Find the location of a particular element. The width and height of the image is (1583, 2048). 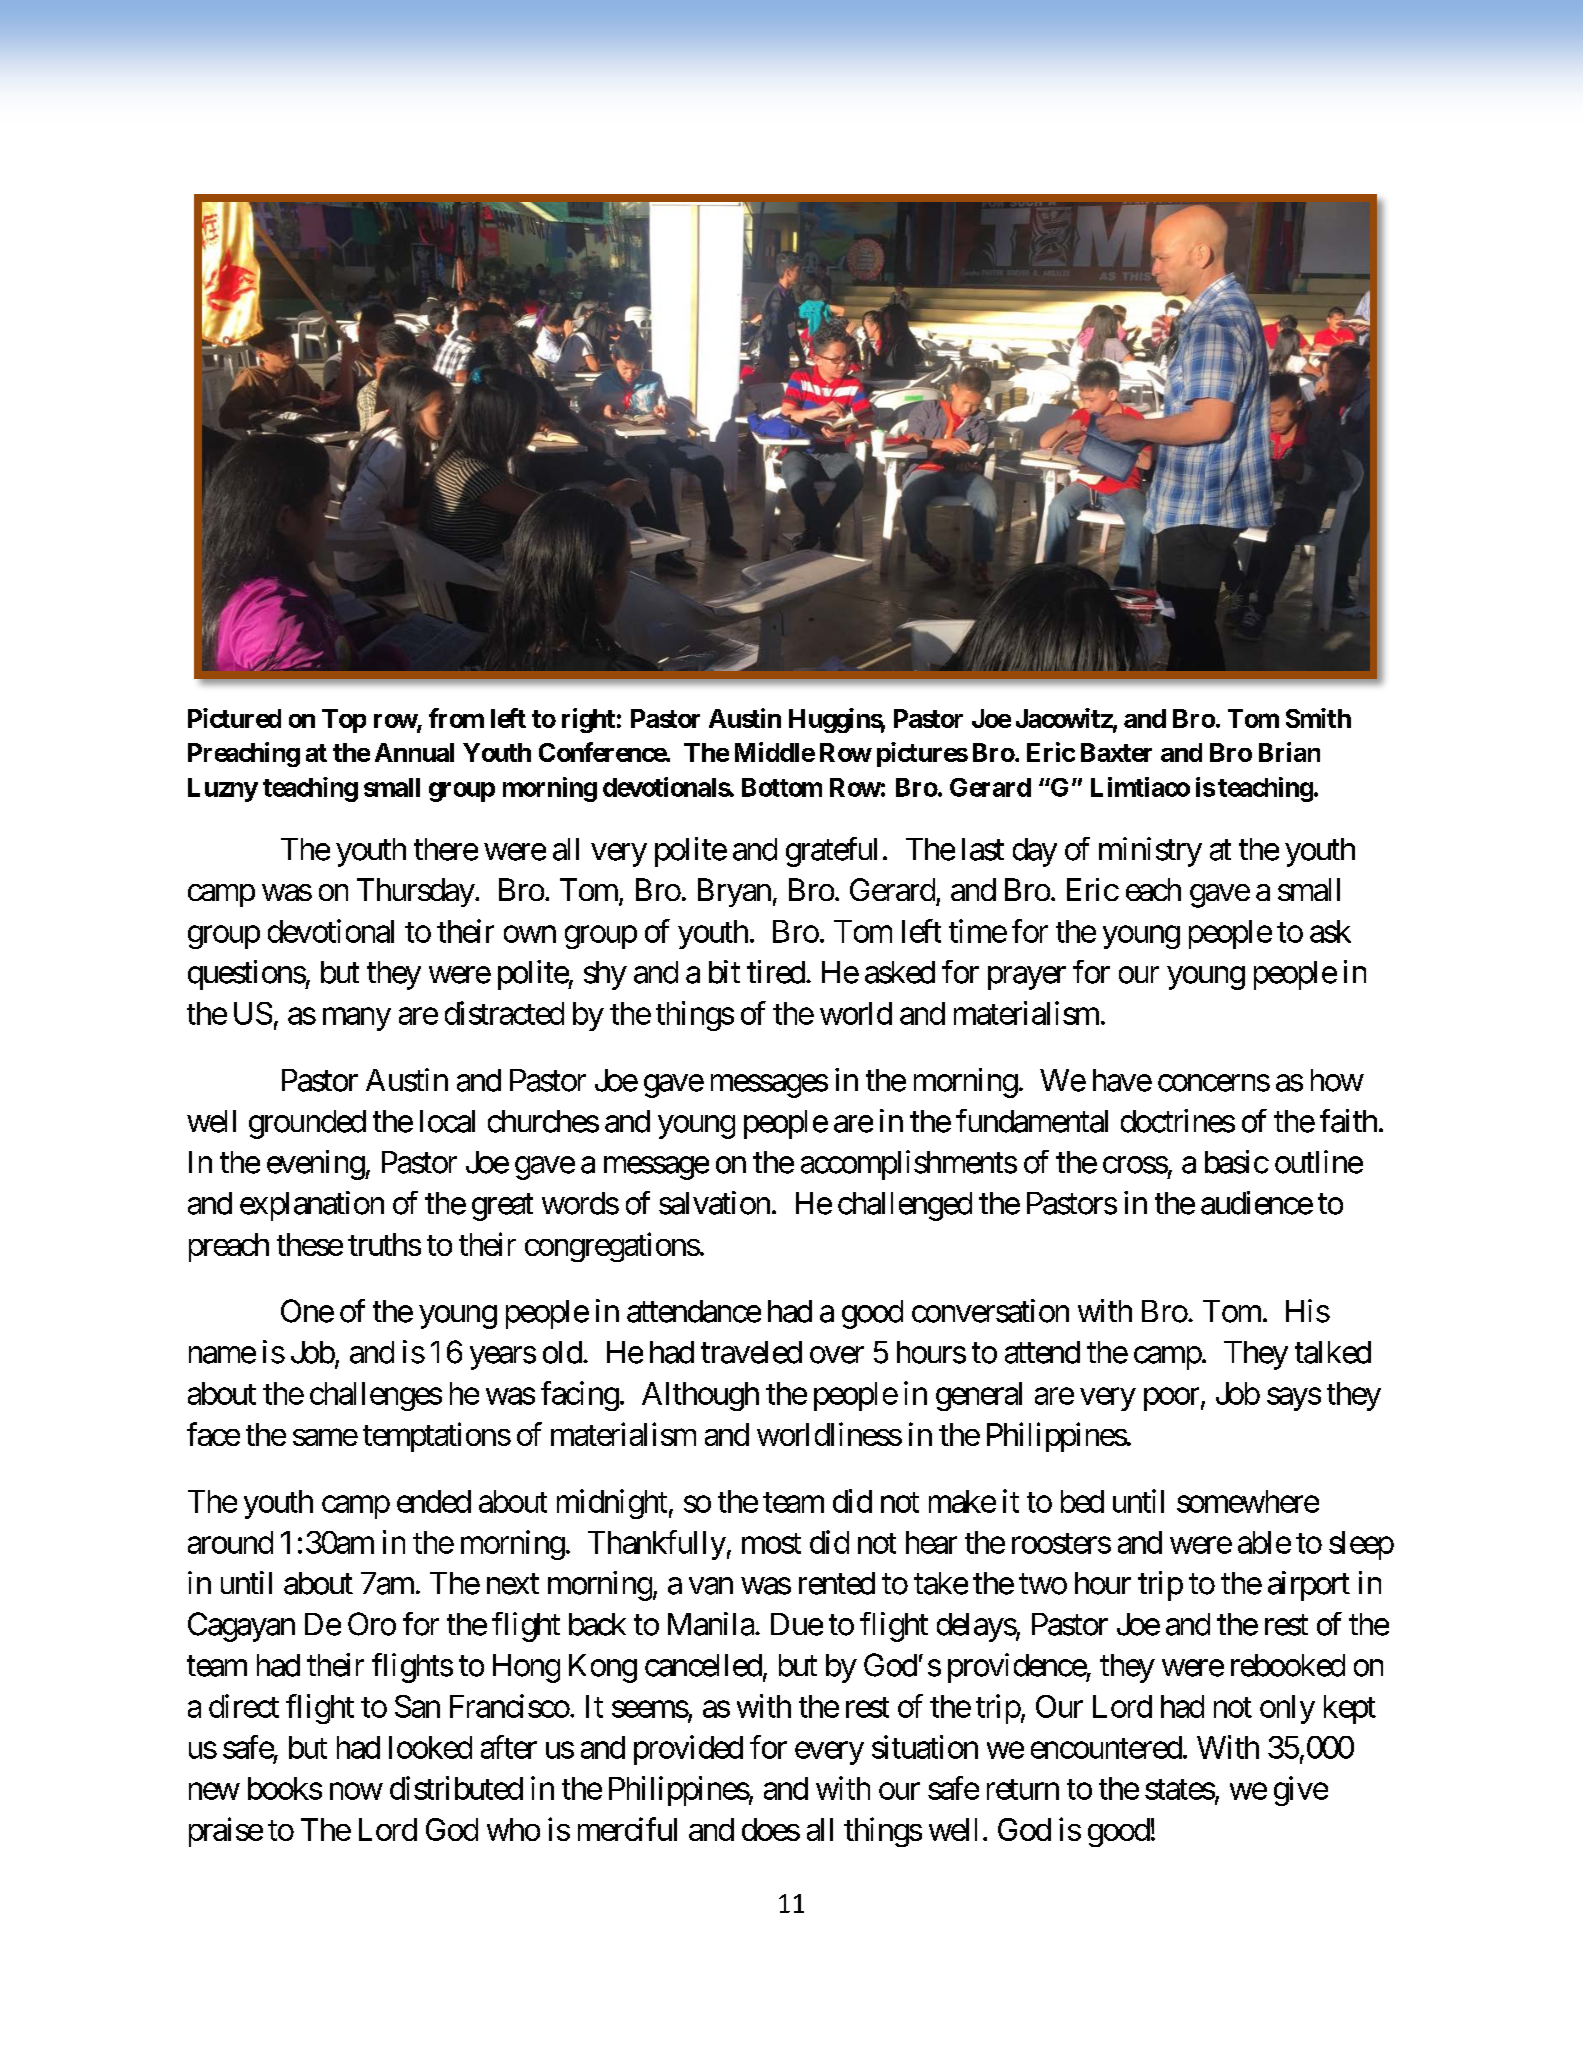

salvation is located at coordinates (714, 1203).
